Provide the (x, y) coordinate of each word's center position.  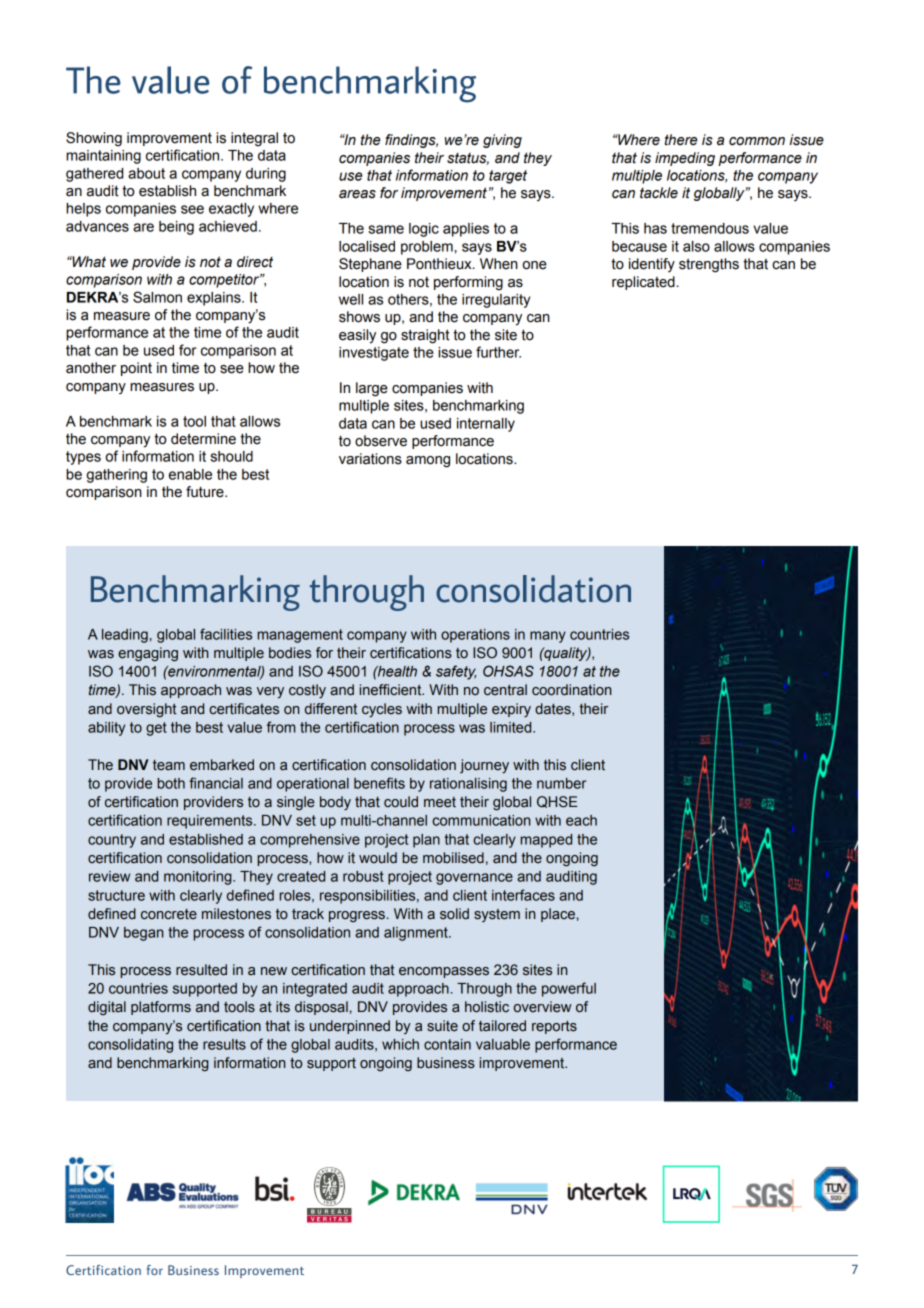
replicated (643, 283)
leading (125, 636)
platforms (161, 1008)
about (146, 173)
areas (357, 194)
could (401, 802)
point (136, 369)
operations (475, 636)
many (548, 637)
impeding (685, 159)
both (171, 783)
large (372, 389)
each (581, 820)
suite (442, 1026)
